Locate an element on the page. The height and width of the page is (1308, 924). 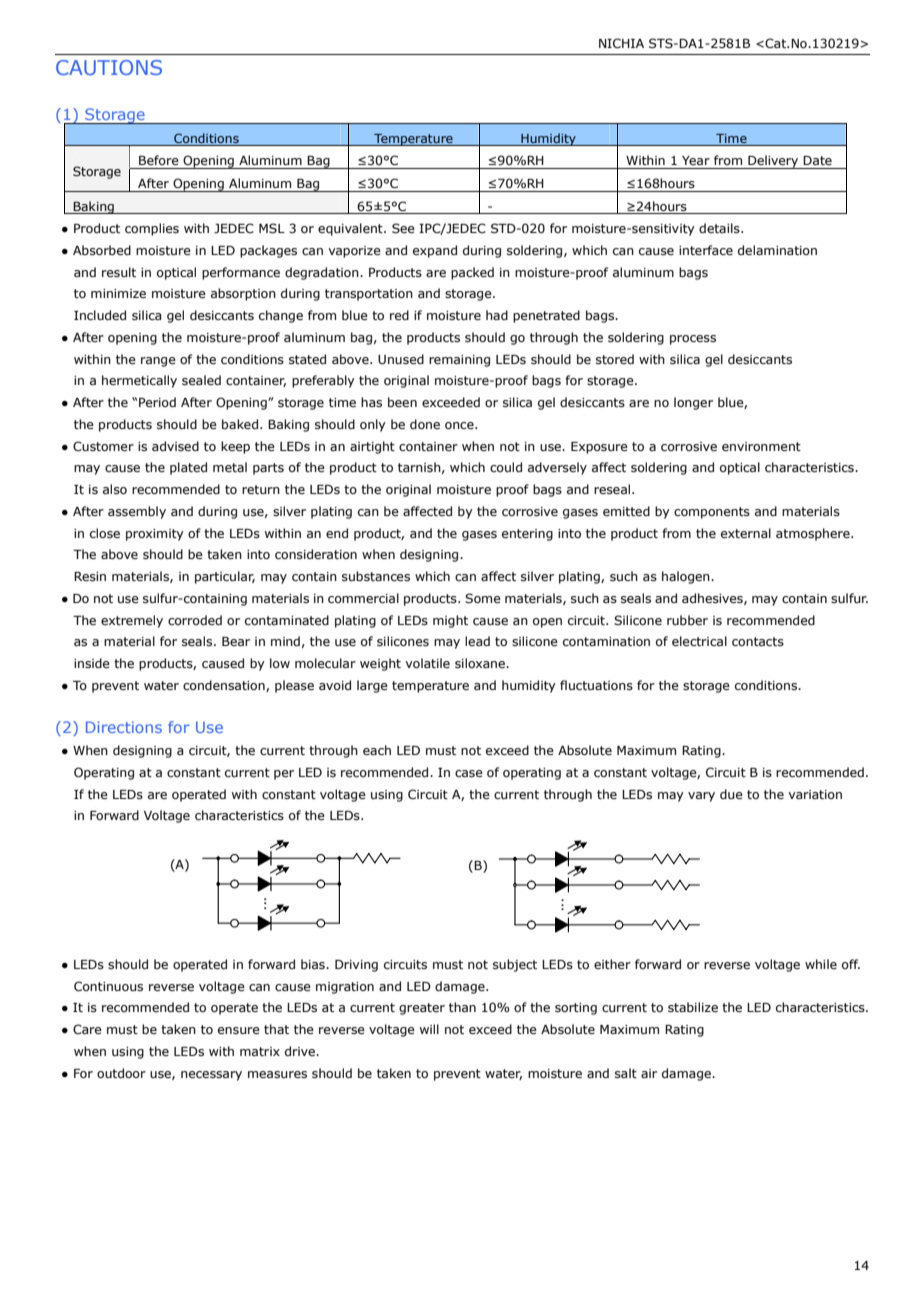
Delivery is located at coordinates (773, 162).
